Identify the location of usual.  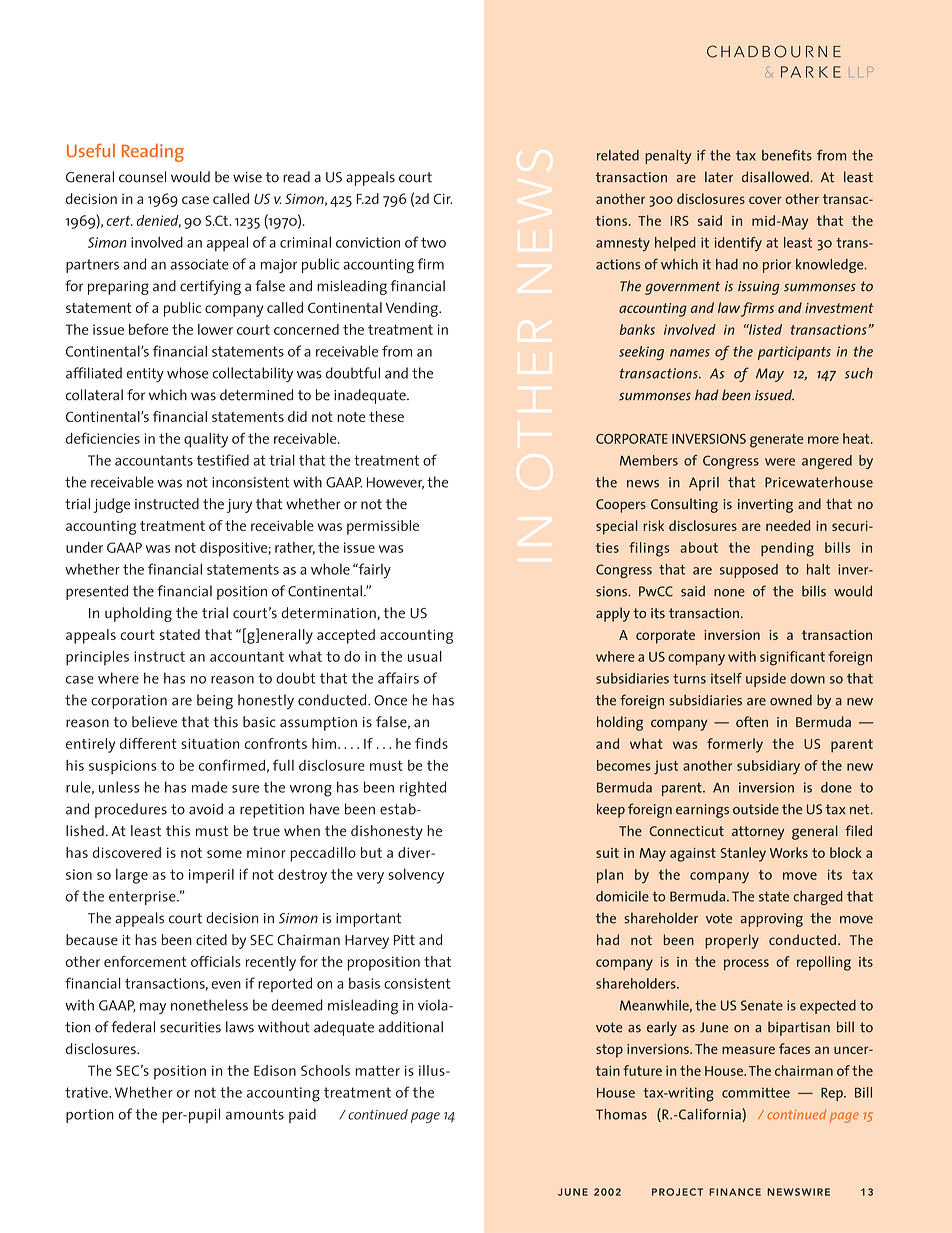
(425, 656).
